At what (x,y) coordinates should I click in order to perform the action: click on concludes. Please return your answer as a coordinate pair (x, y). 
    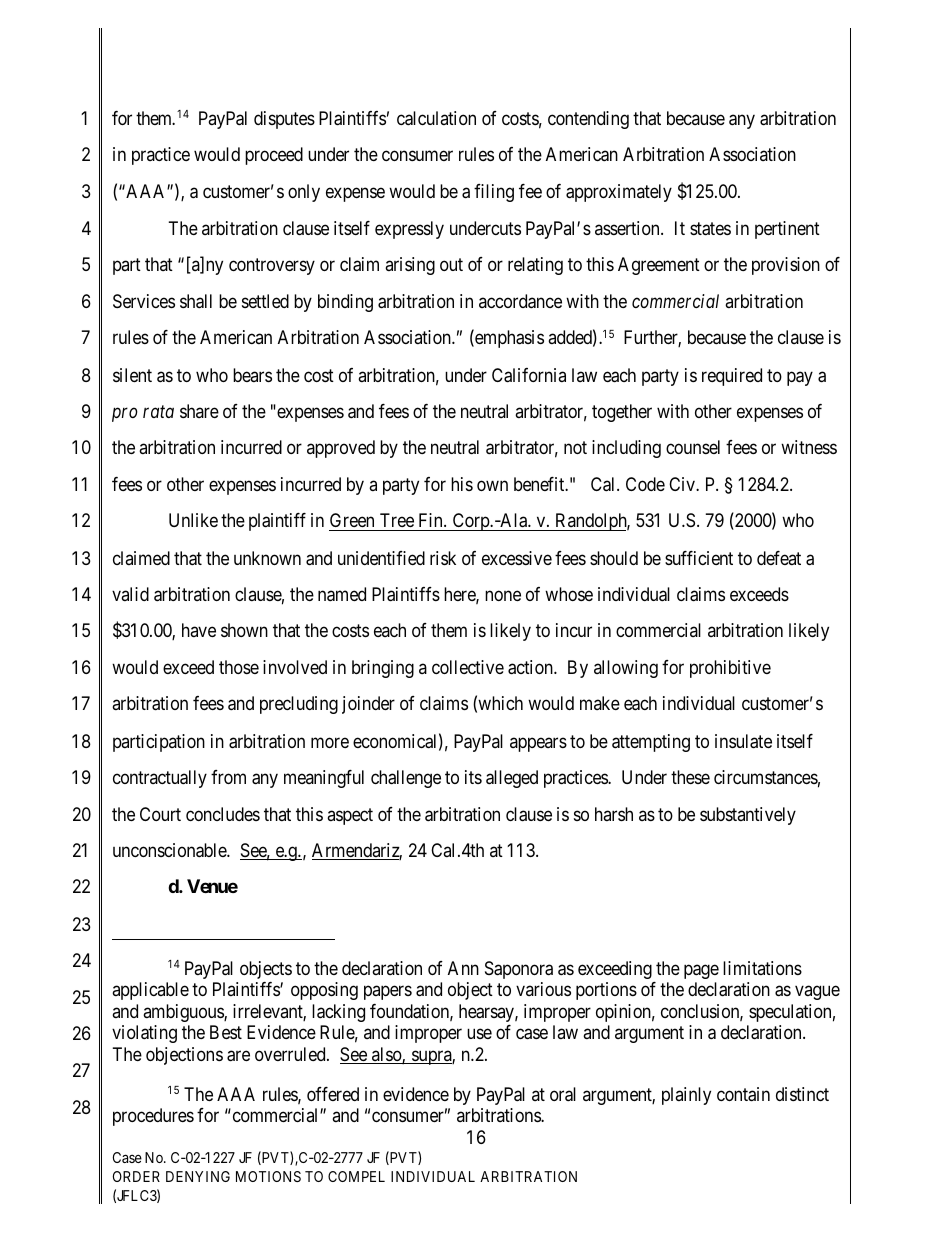
    Looking at the image, I should click on (223, 814).
